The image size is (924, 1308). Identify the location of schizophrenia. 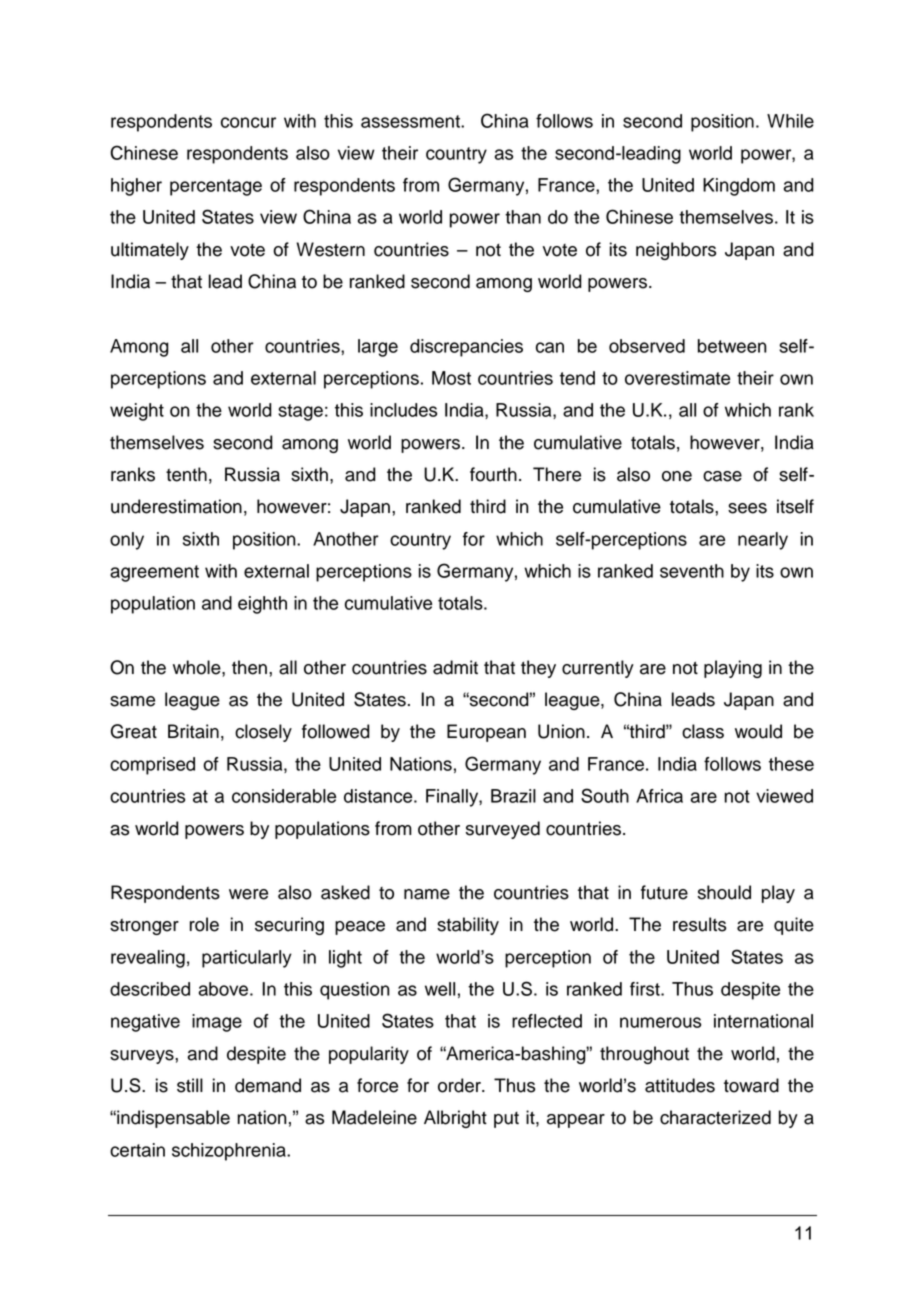
(230, 1152).
